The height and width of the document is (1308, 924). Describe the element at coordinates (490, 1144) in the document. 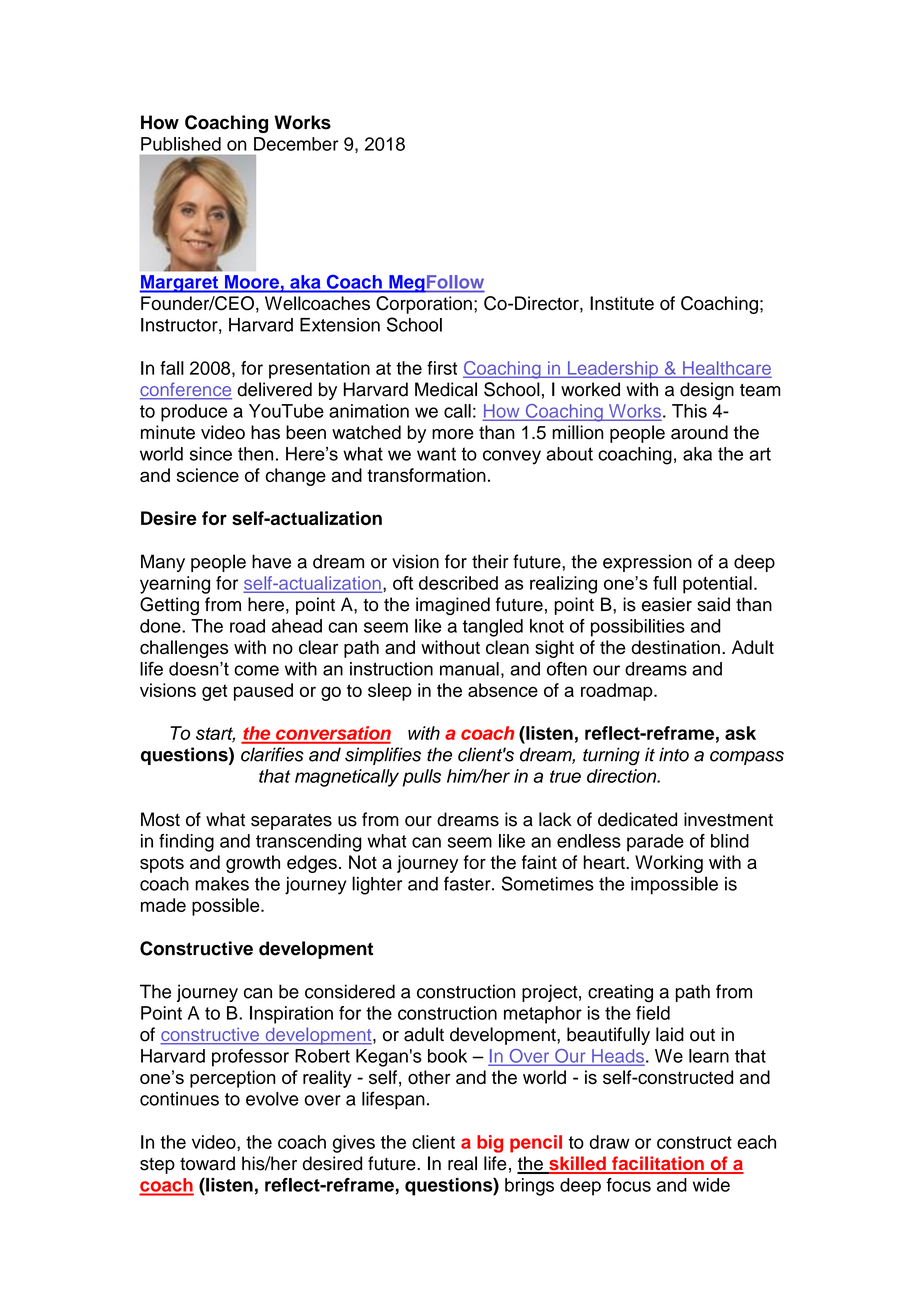

I see `big` at that location.
